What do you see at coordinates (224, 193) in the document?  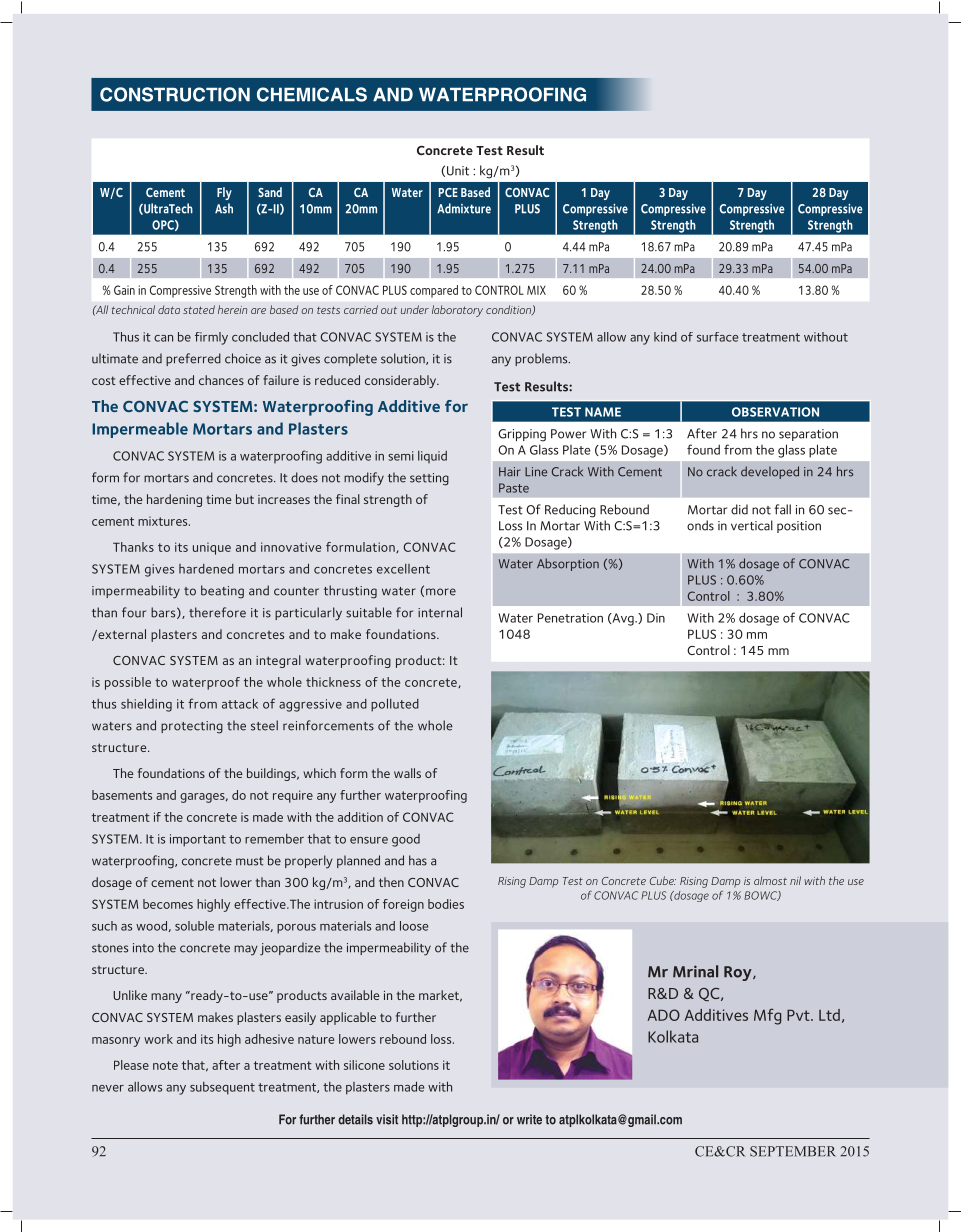 I see `Fly` at bounding box center [224, 193].
